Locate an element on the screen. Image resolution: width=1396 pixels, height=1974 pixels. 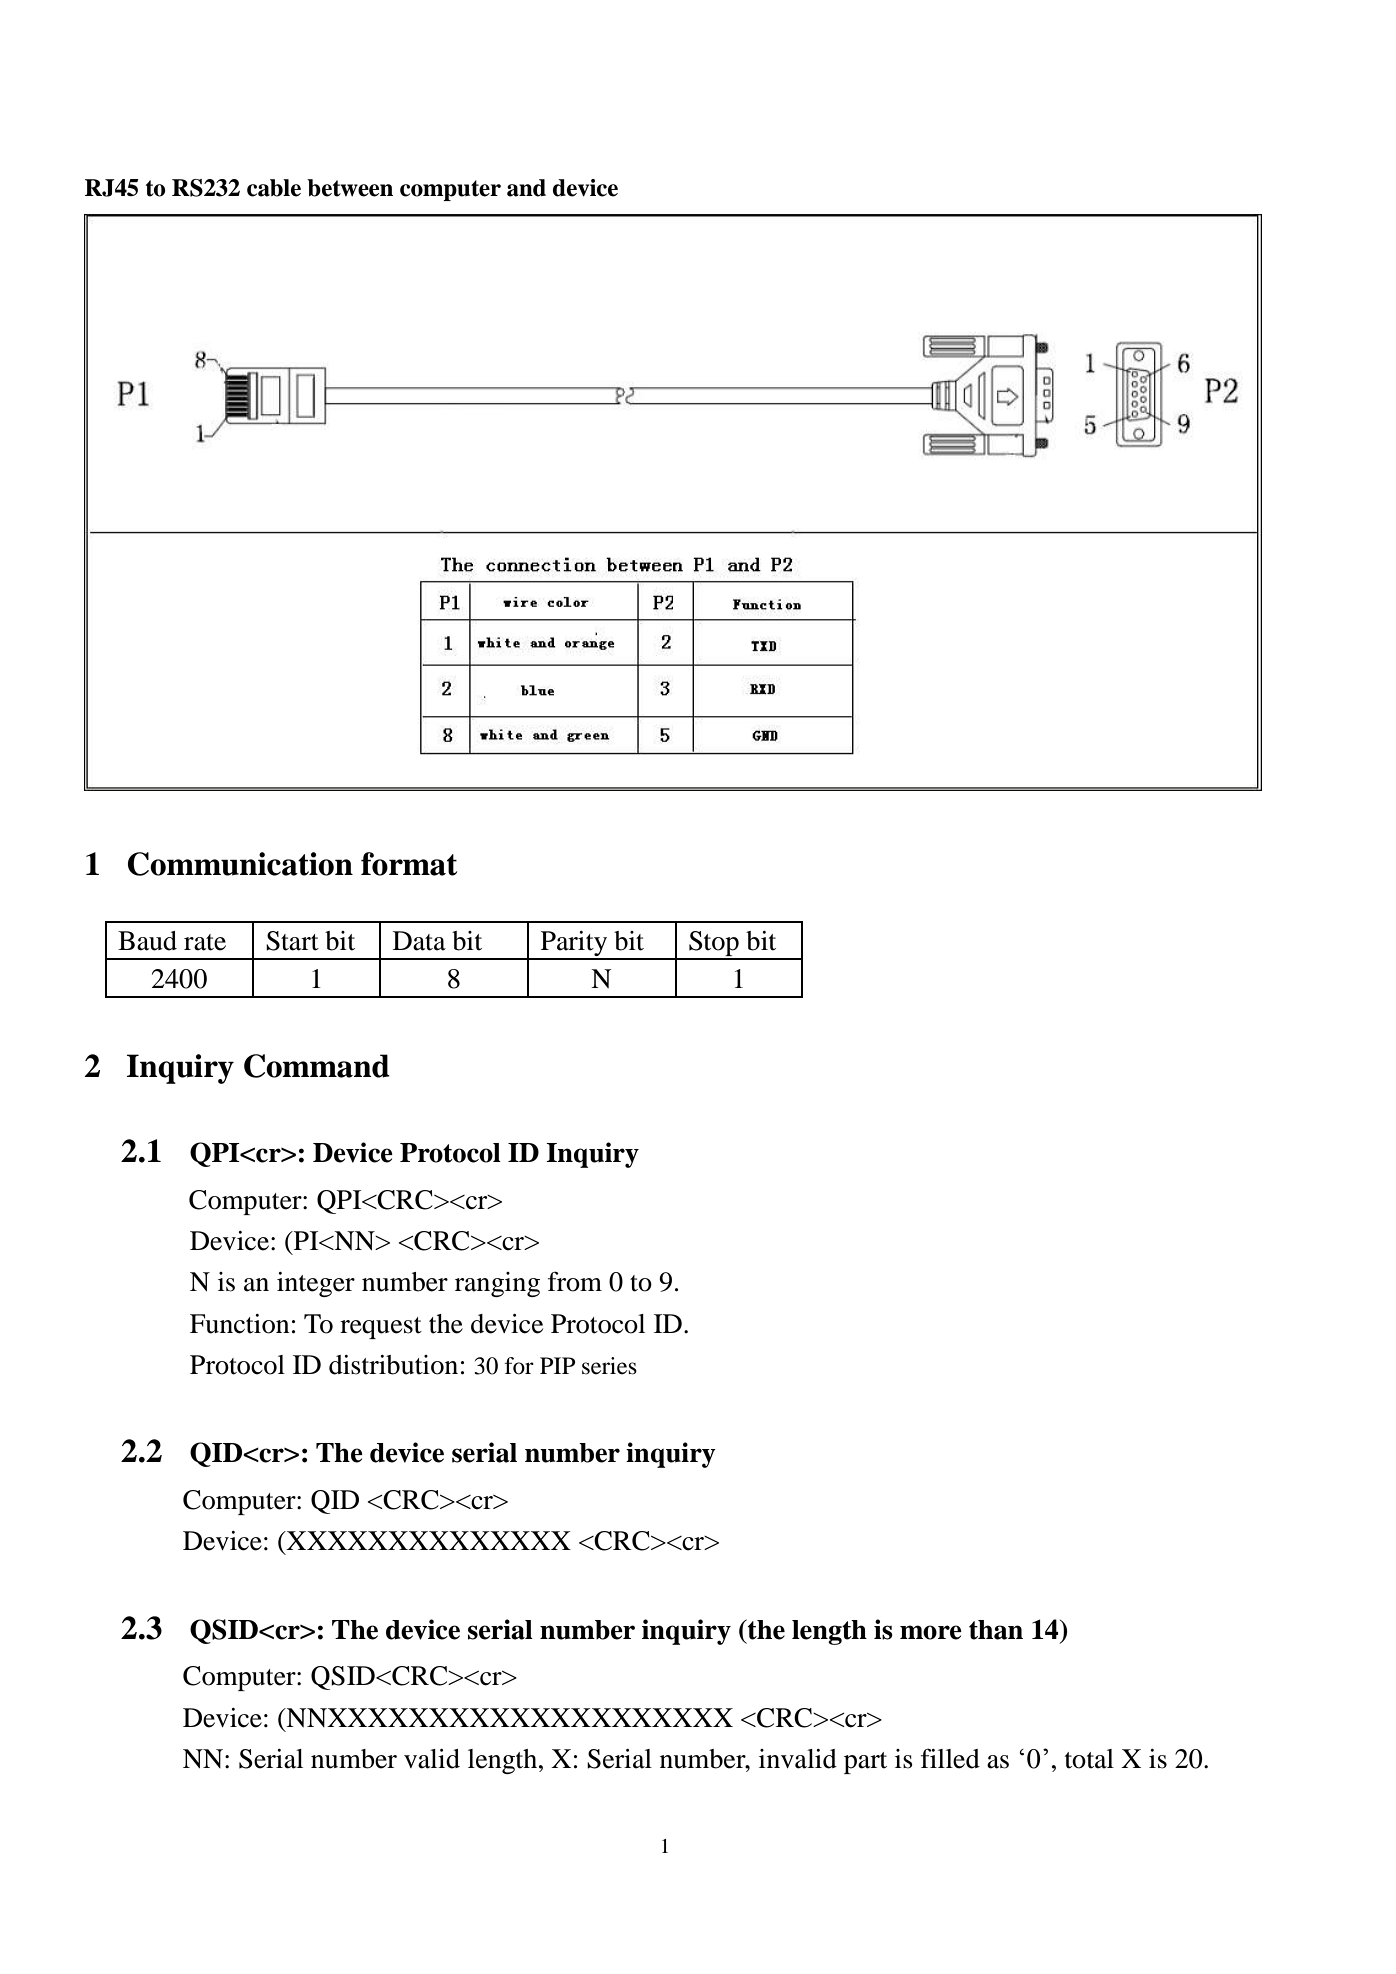
from is located at coordinates (575, 1281).
